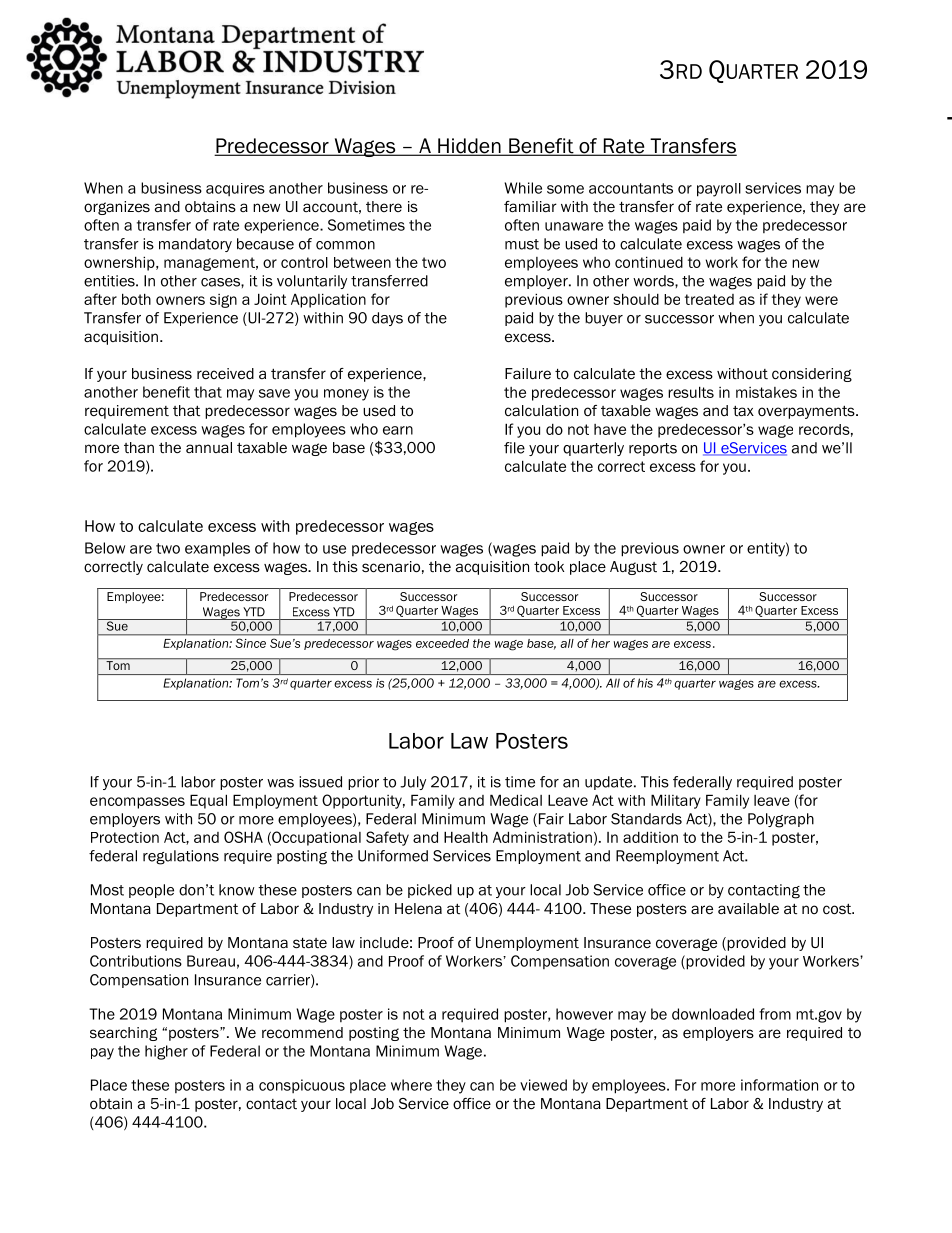 This screenshot has height=1233, width=952. Describe the element at coordinates (653, 449) in the screenshot. I see `reports` at that location.
